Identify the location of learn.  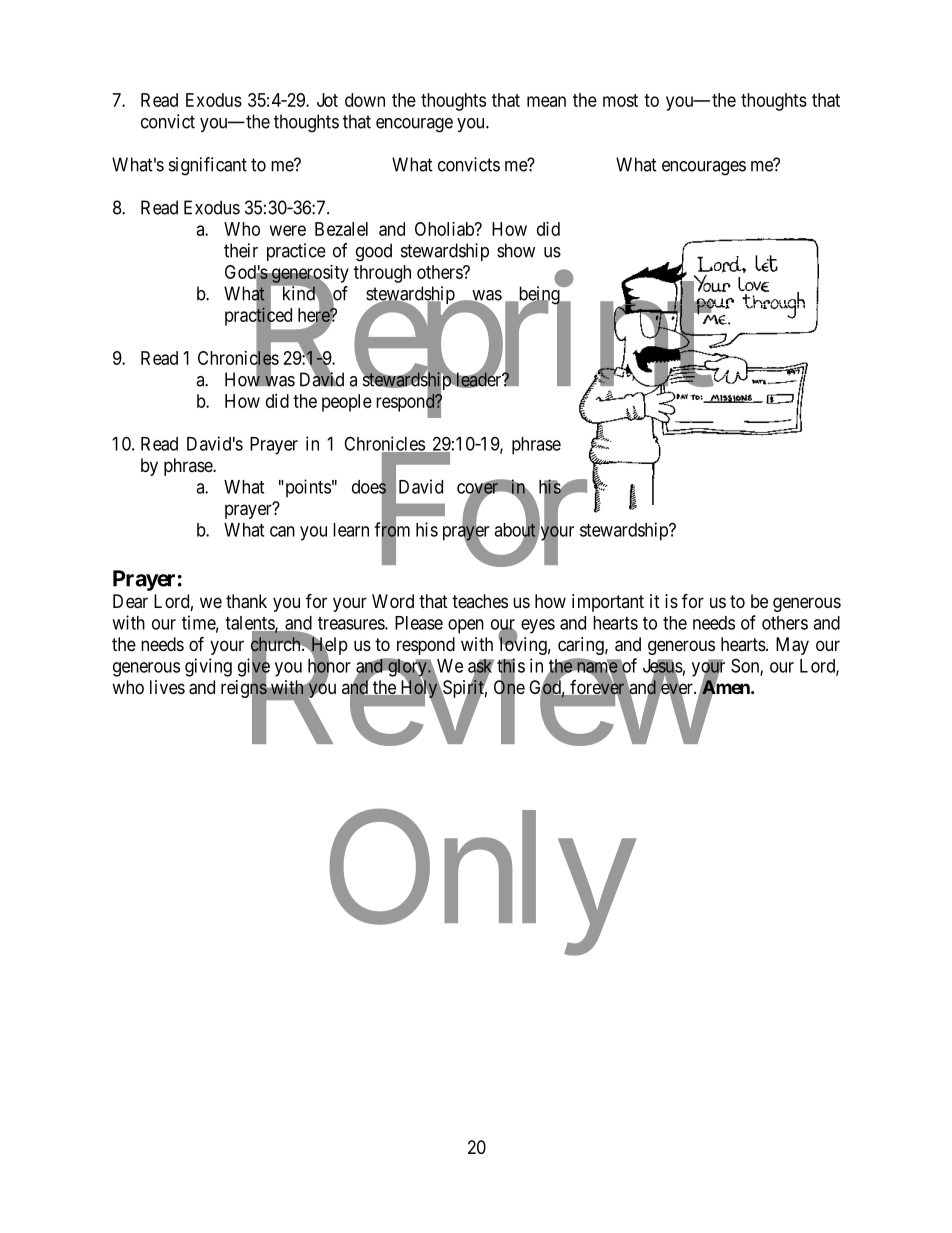
(351, 530).
